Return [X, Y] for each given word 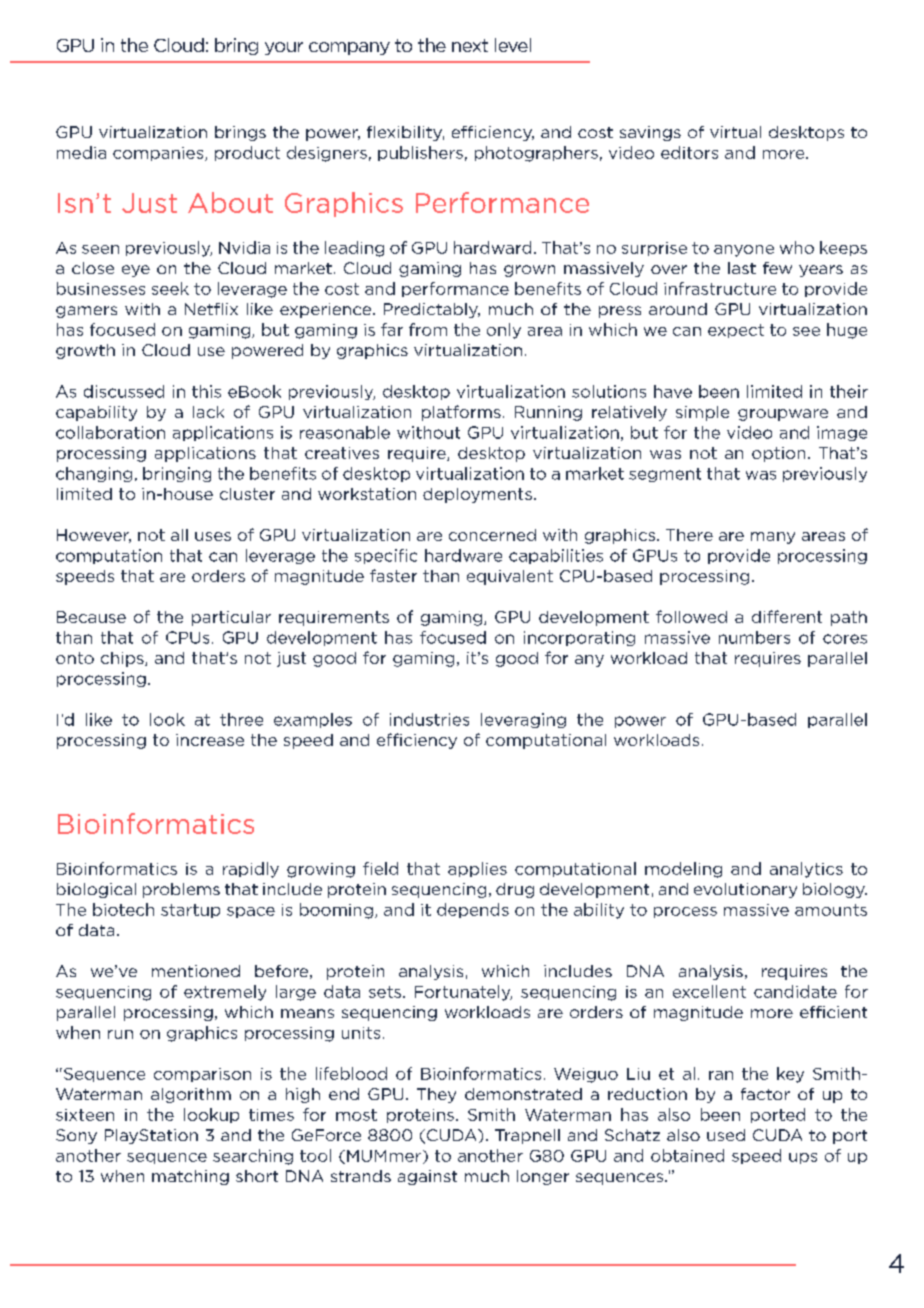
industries [429, 719]
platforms [461, 413]
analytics [806, 870]
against [427, 1177]
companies [159, 154]
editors [689, 152]
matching [190, 1177]
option [778, 454]
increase [210, 740]
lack [208, 412]
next [470, 45]
